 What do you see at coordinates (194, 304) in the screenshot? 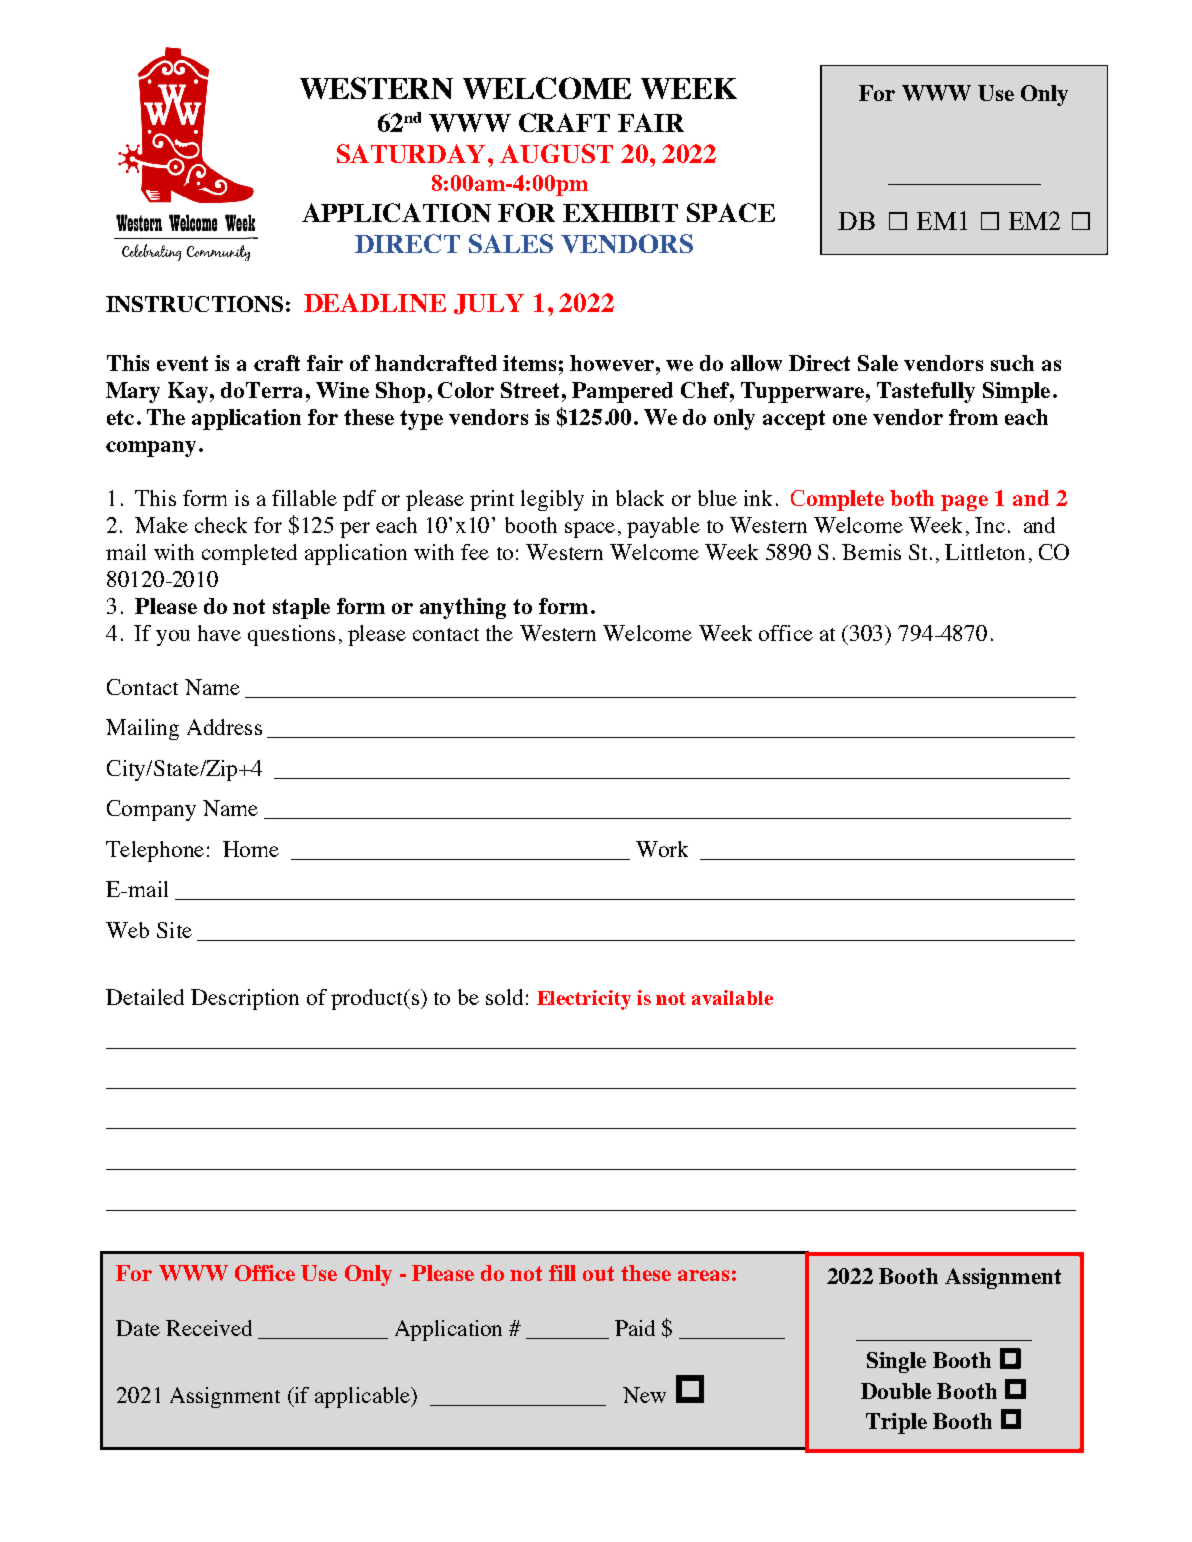
I see `INSTRUCTIONS` at bounding box center [194, 304].
